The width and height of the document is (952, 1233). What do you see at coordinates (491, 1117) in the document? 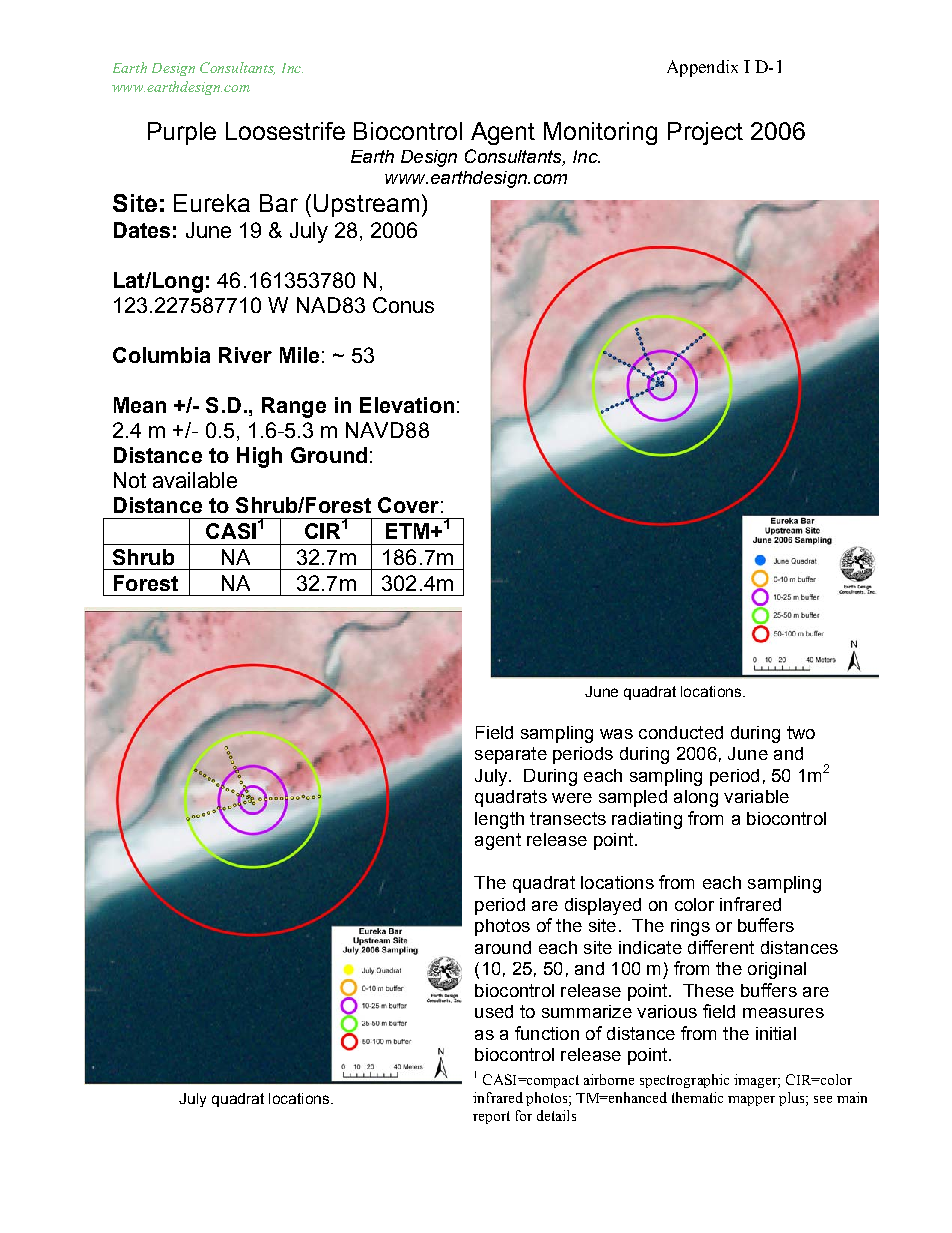
I see `report` at bounding box center [491, 1117].
